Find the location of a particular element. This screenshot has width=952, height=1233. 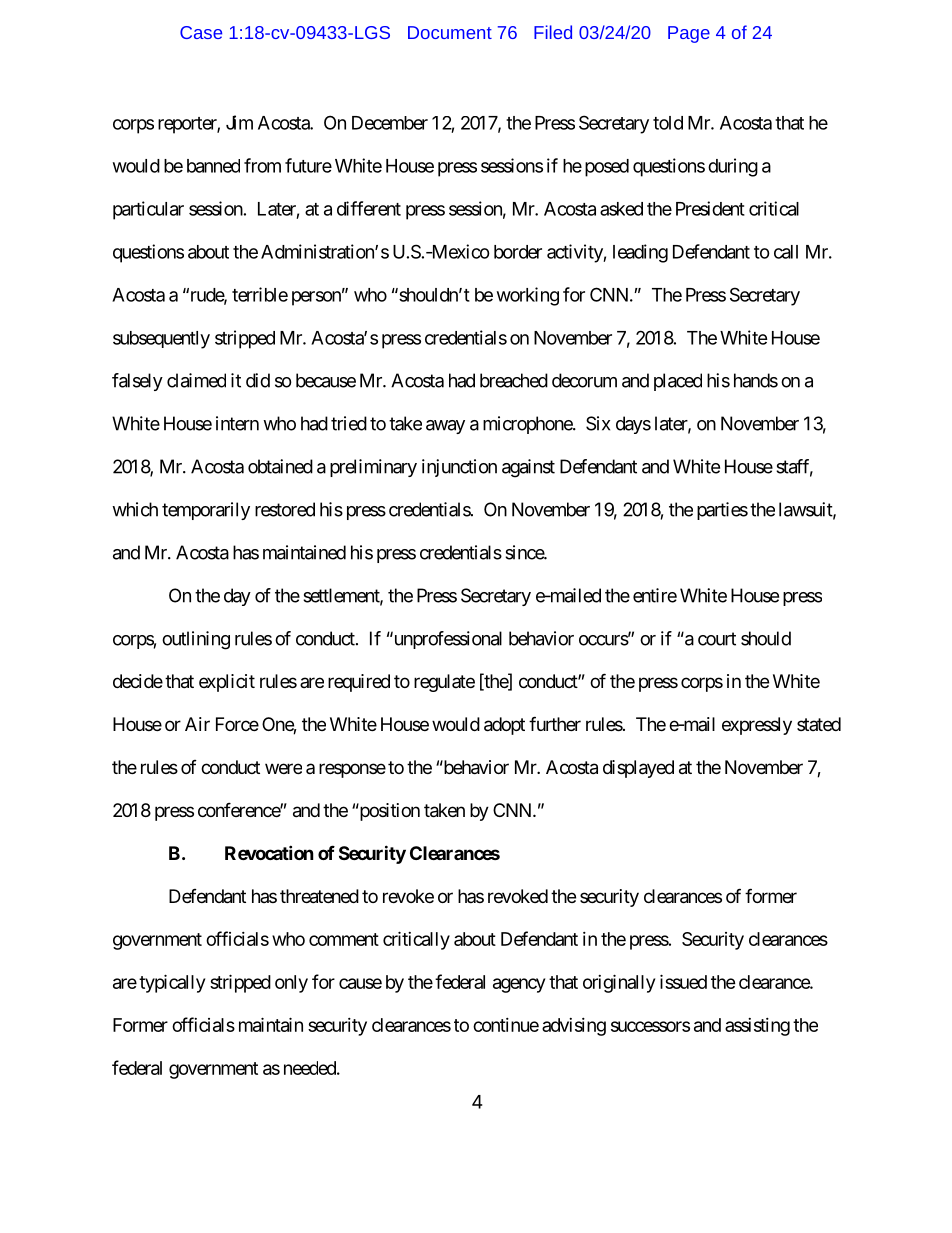

breached is located at coordinates (514, 380).
